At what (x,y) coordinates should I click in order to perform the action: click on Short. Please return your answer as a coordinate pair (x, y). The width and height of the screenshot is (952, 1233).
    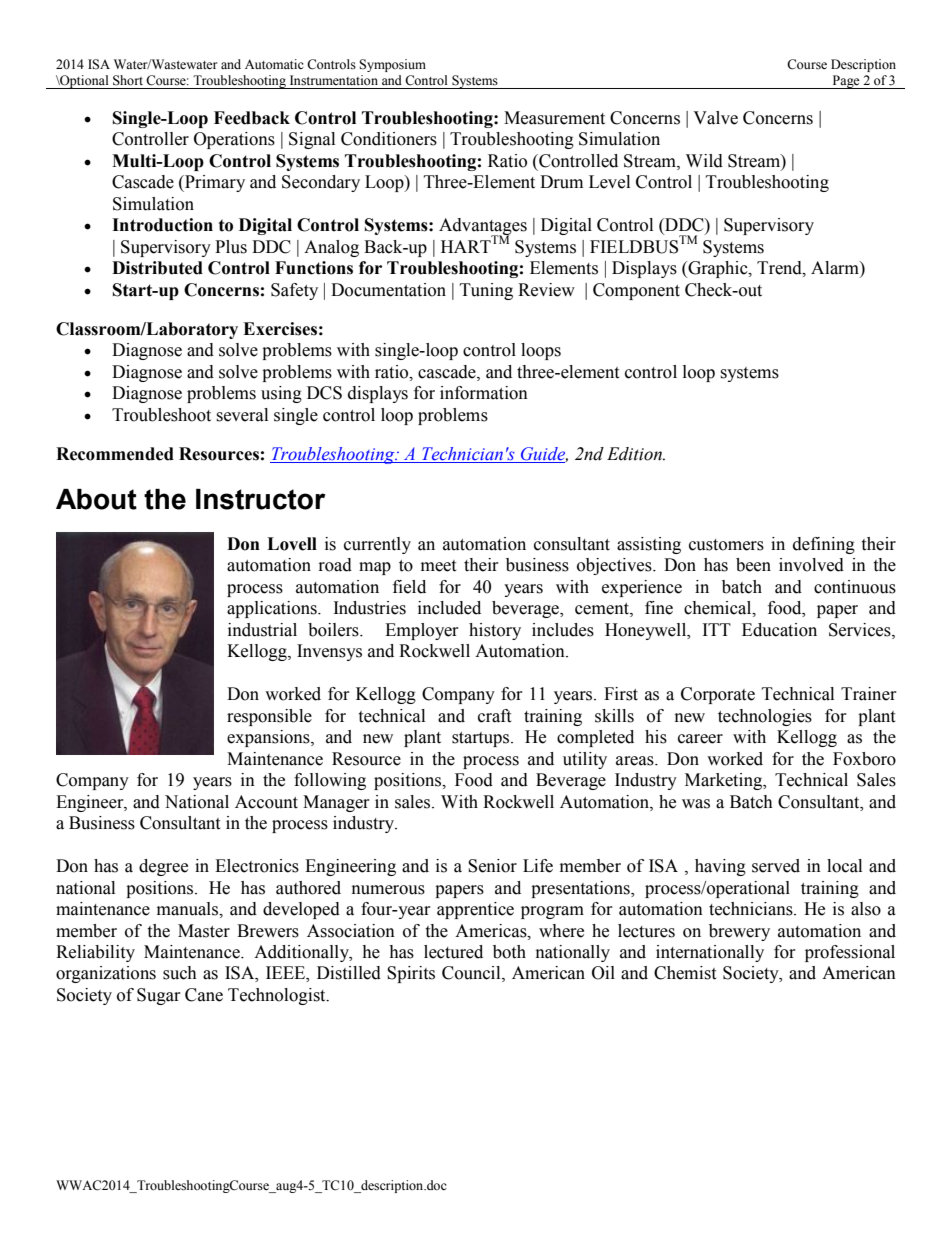
    Looking at the image, I should click on (128, 80).
